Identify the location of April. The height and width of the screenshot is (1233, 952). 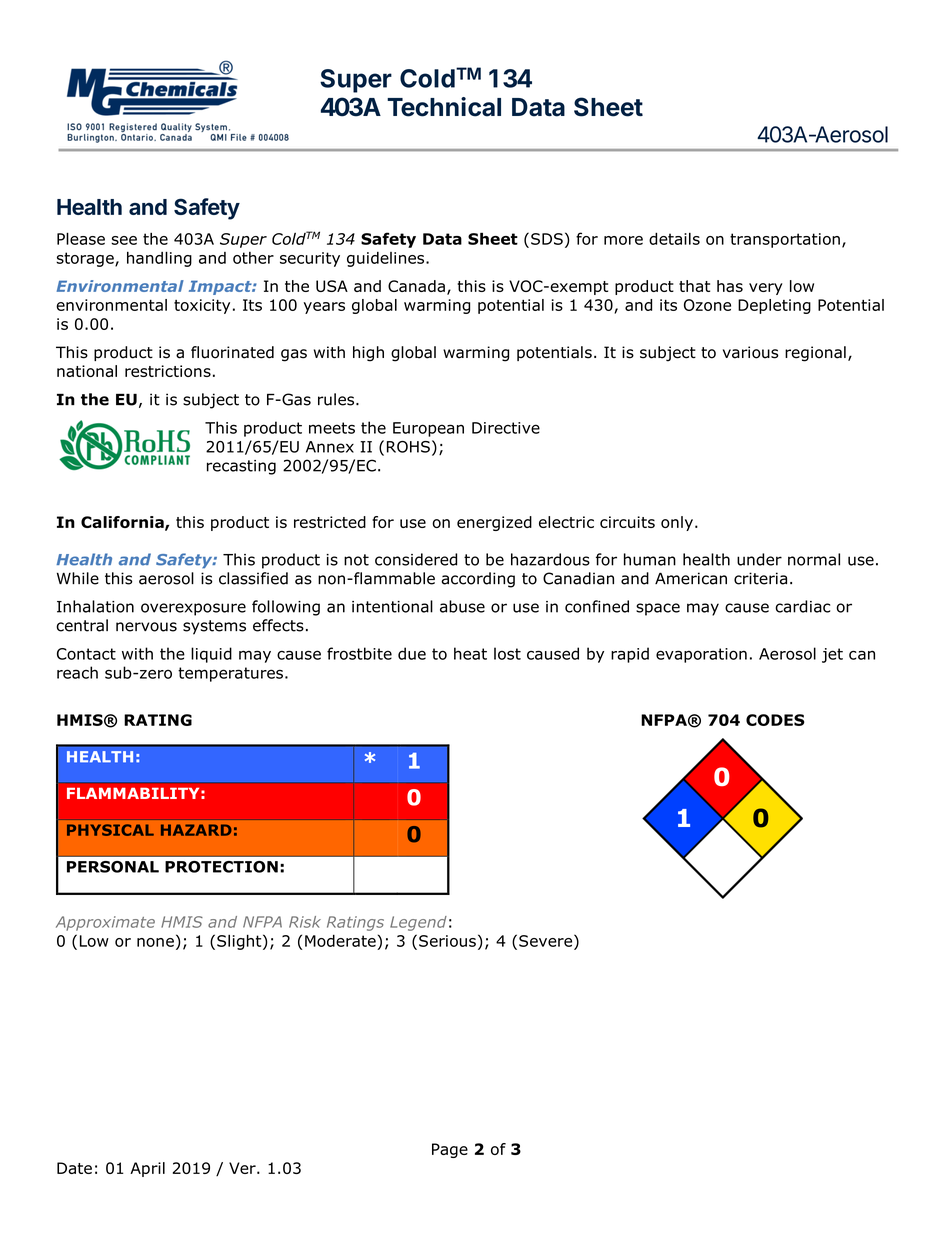
(147, 1169).
